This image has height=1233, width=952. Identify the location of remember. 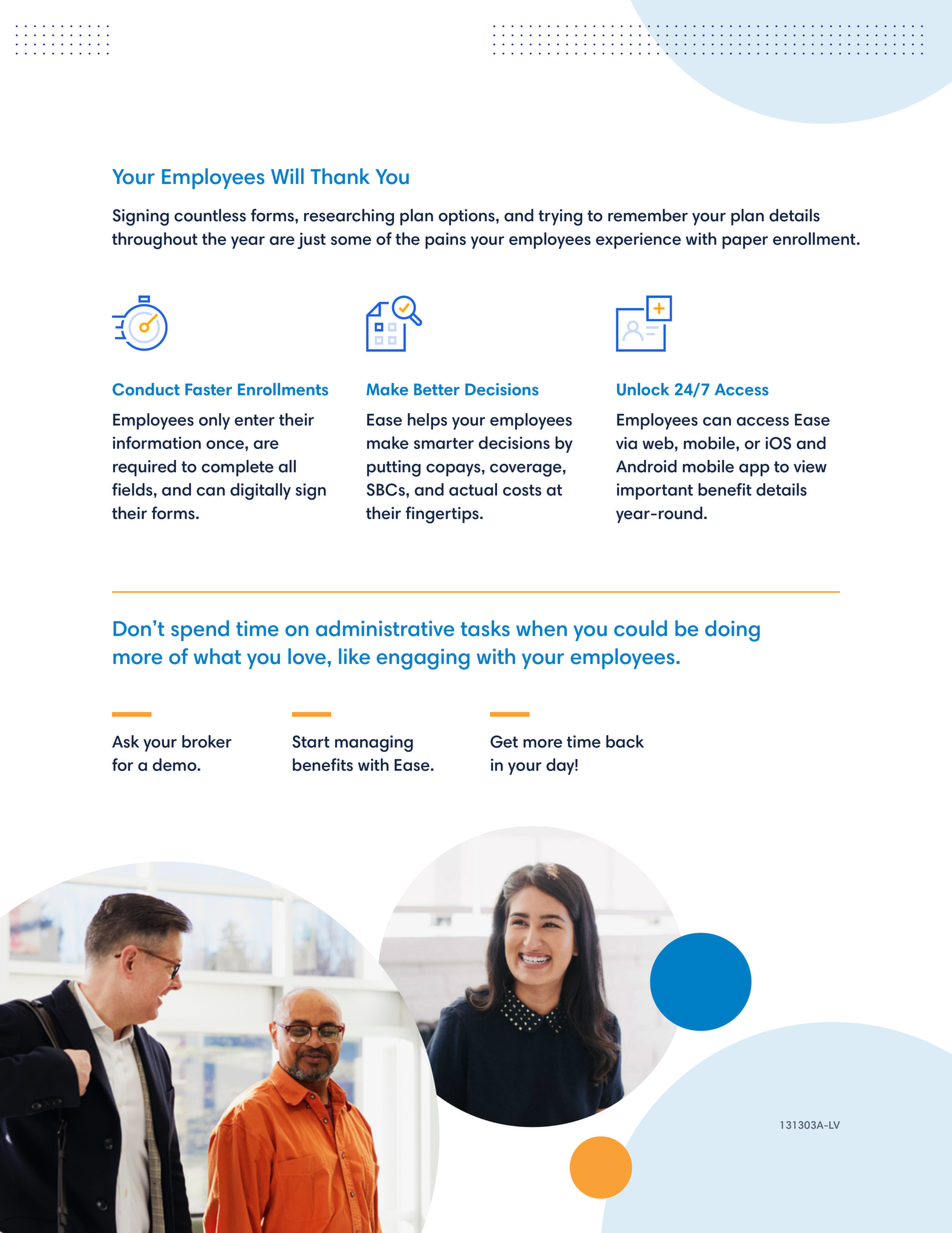
(648, 215).
